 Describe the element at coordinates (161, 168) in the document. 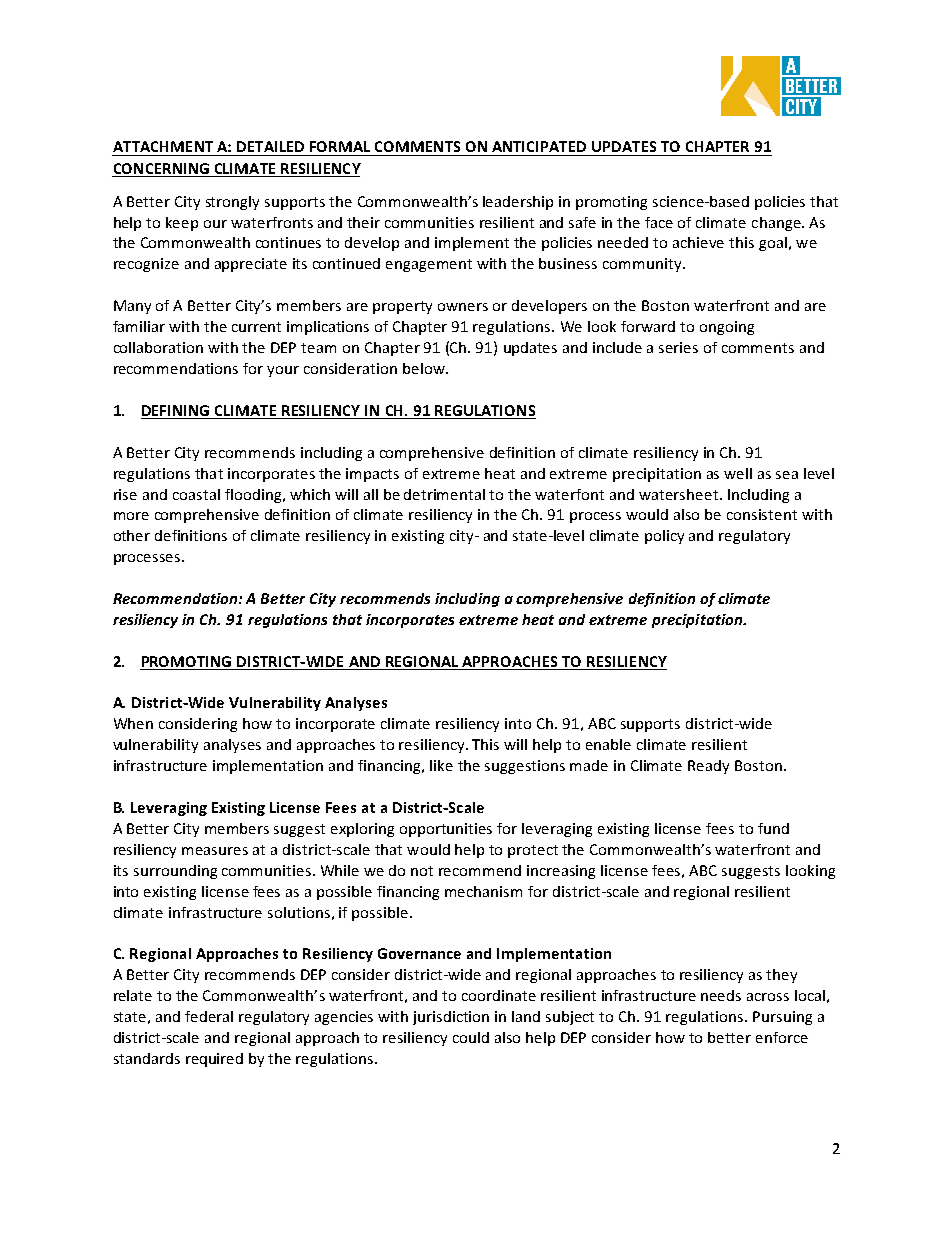

I see `CONCERNING` at that location.
